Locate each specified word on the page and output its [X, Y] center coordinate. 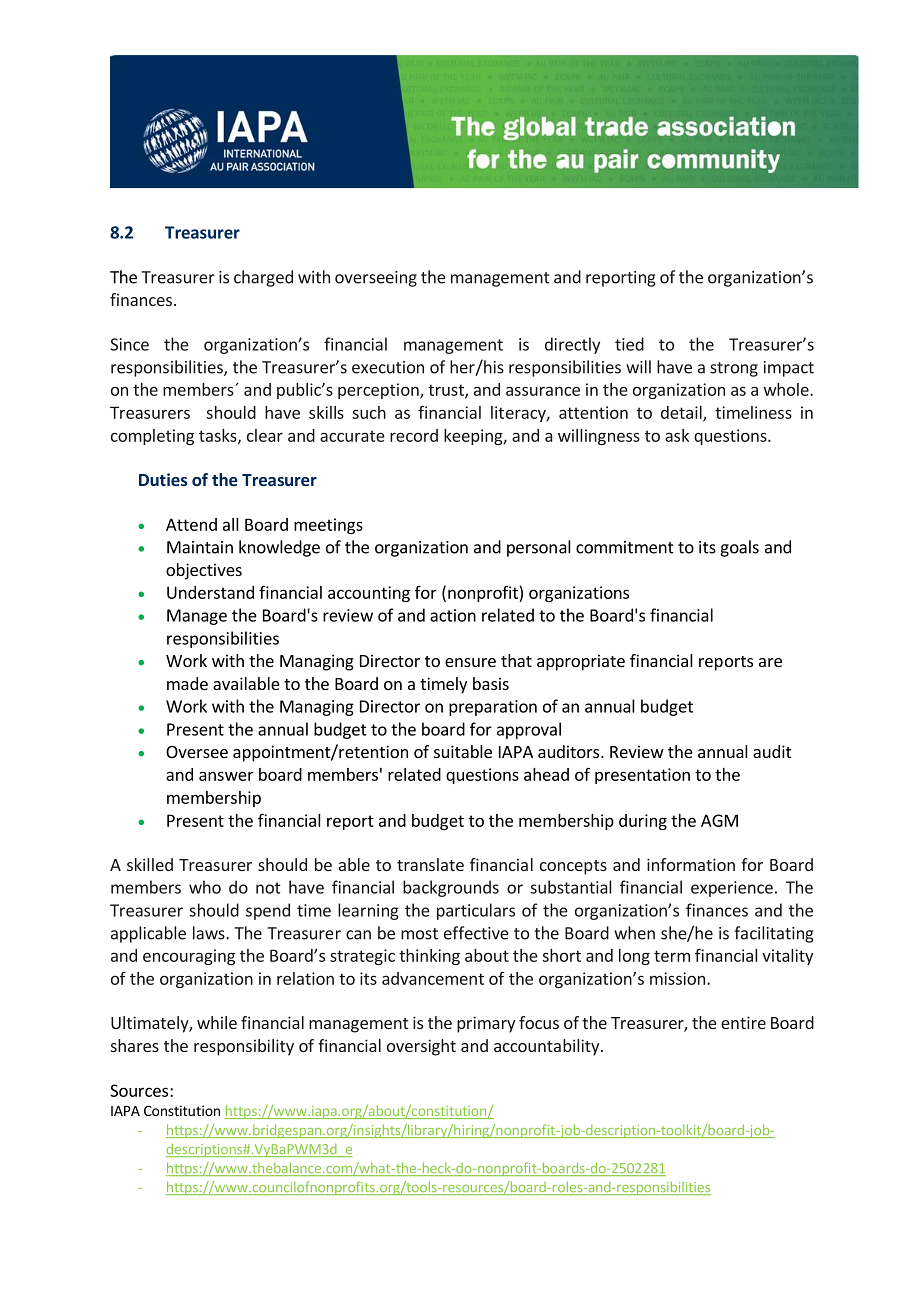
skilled [150, 864]
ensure [470, 662]
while [217, 1022]
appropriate [581, 662]
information [691, 864]
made [187, 683]
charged [263, 278]
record [414, 435]
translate [430, 864]
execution [388, 367]
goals [739, 548]
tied [629, 344]
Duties [163, 479]
